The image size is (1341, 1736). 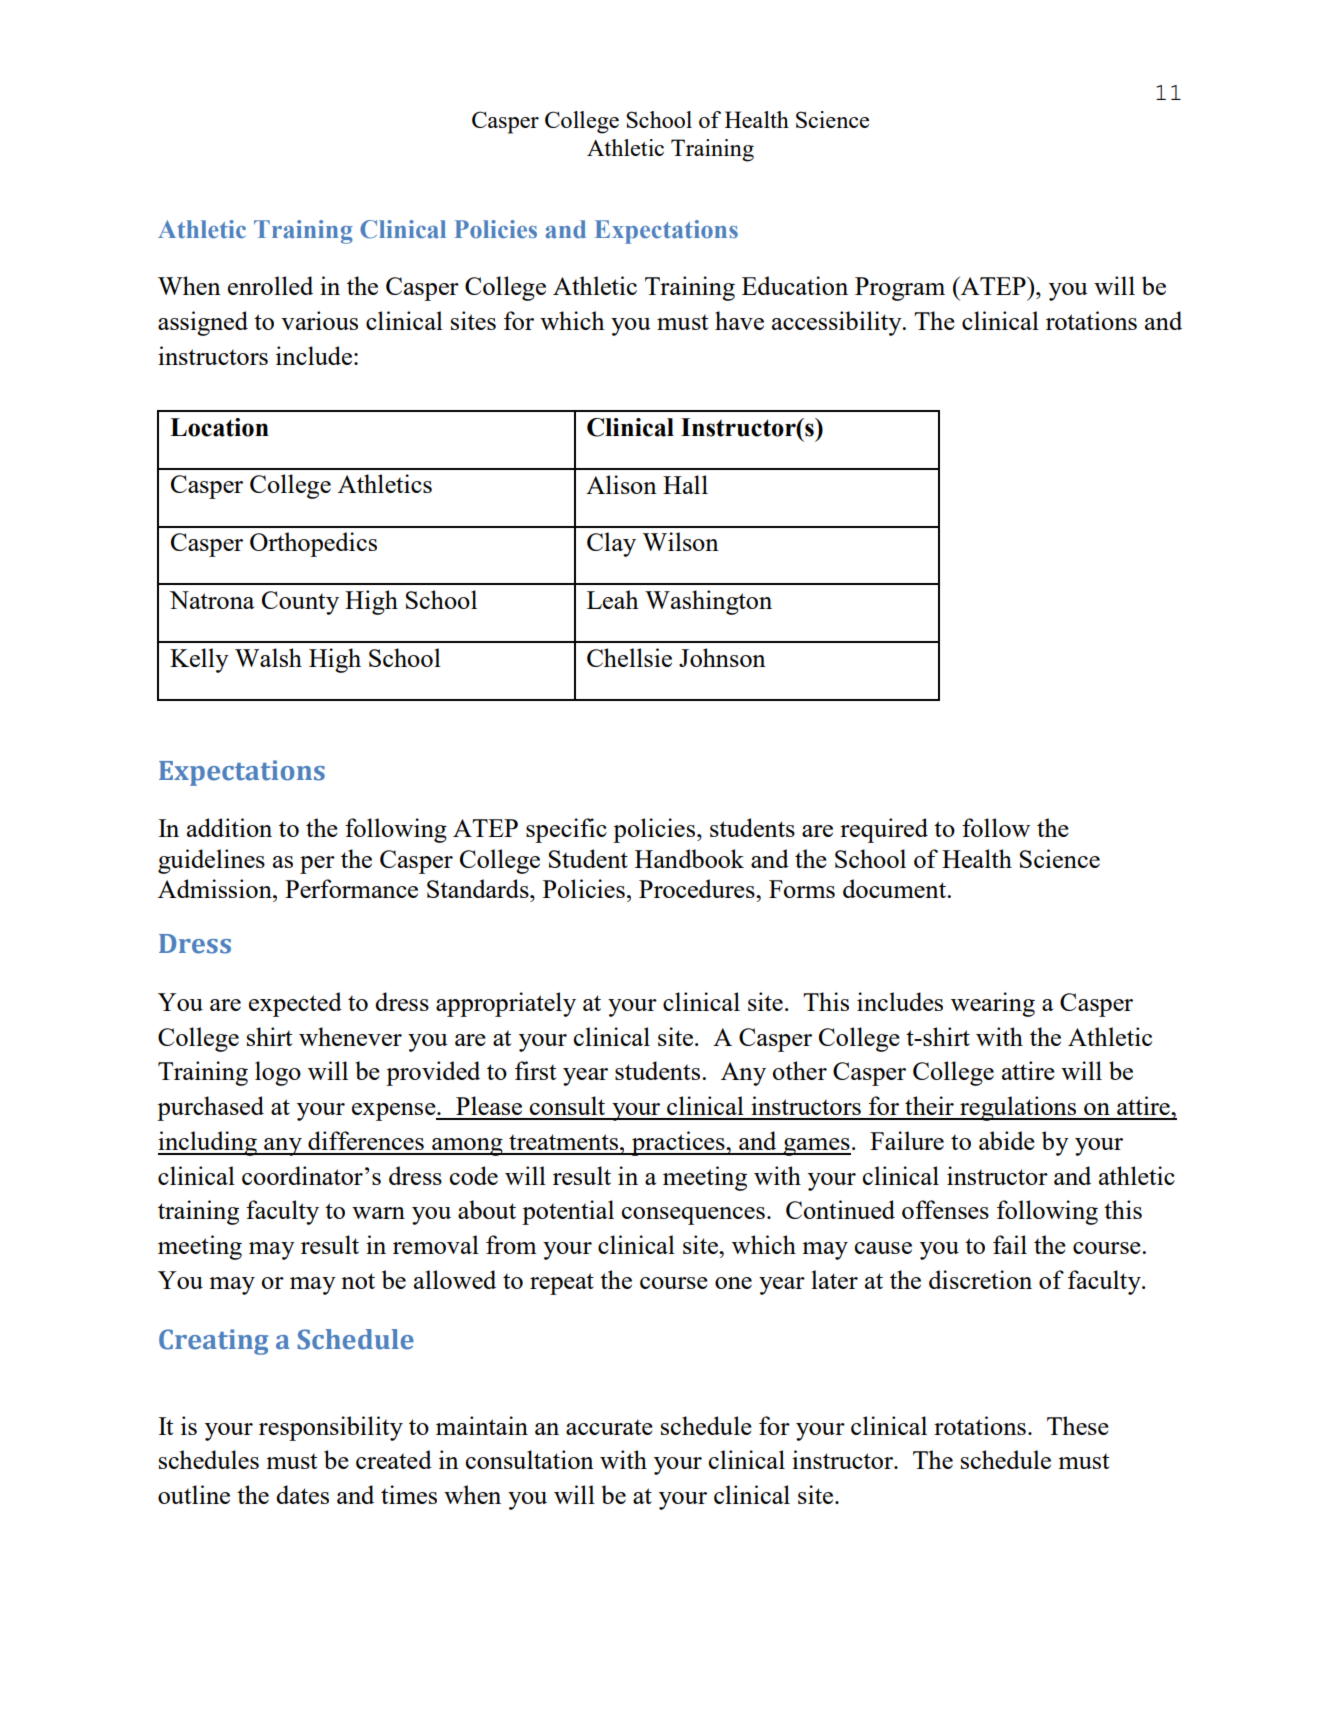 I want to click on various, so click(x=319, y=320).
